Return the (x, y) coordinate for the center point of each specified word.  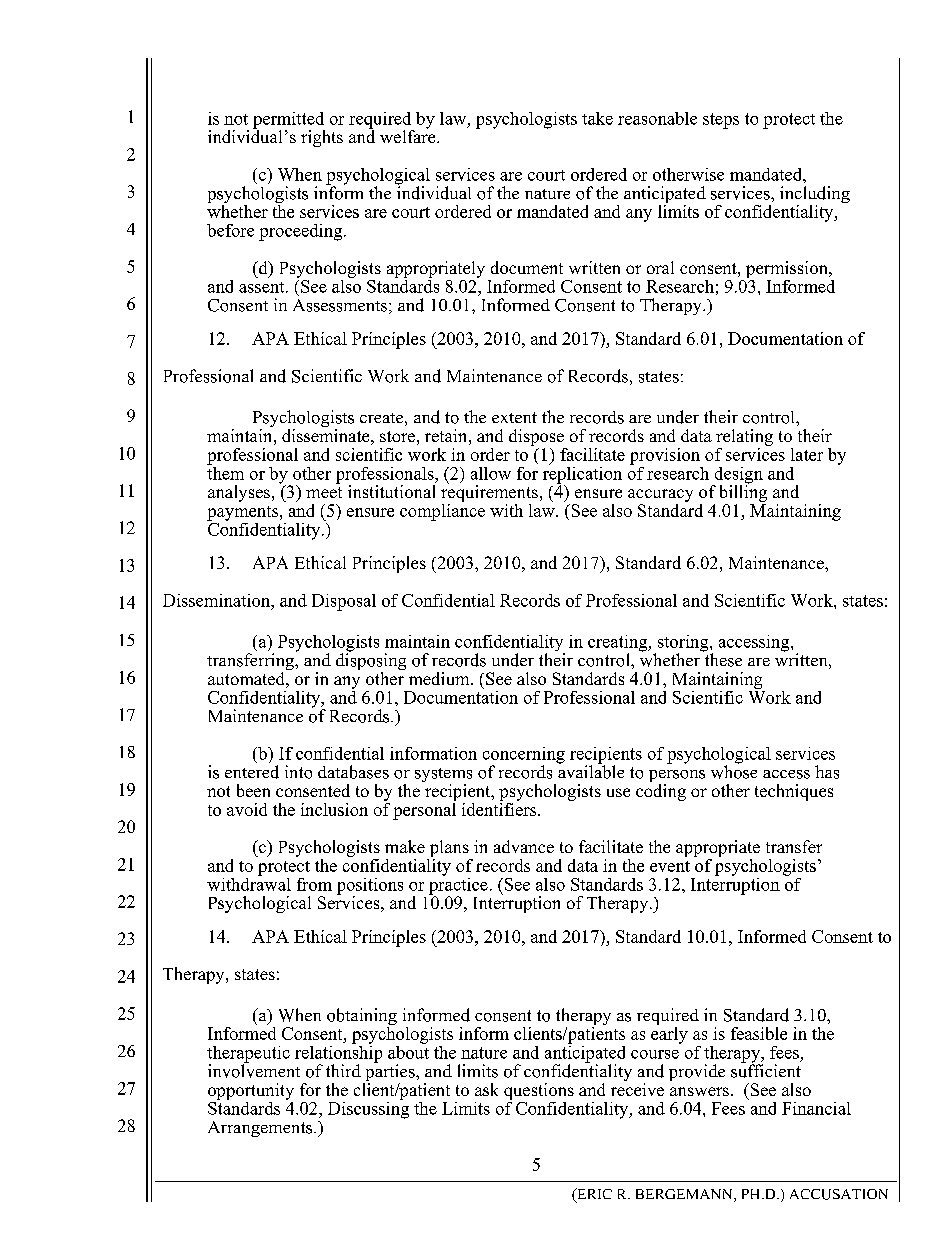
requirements (489, 494)
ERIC (593, 1195)
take (597, 118)
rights (322, 138)
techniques (794, 792)
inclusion (334, 809)
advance (524, 846)
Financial (816, 1108)
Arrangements (261, 1129)
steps (721, 121)
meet (324, 492)
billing (743, 494)
